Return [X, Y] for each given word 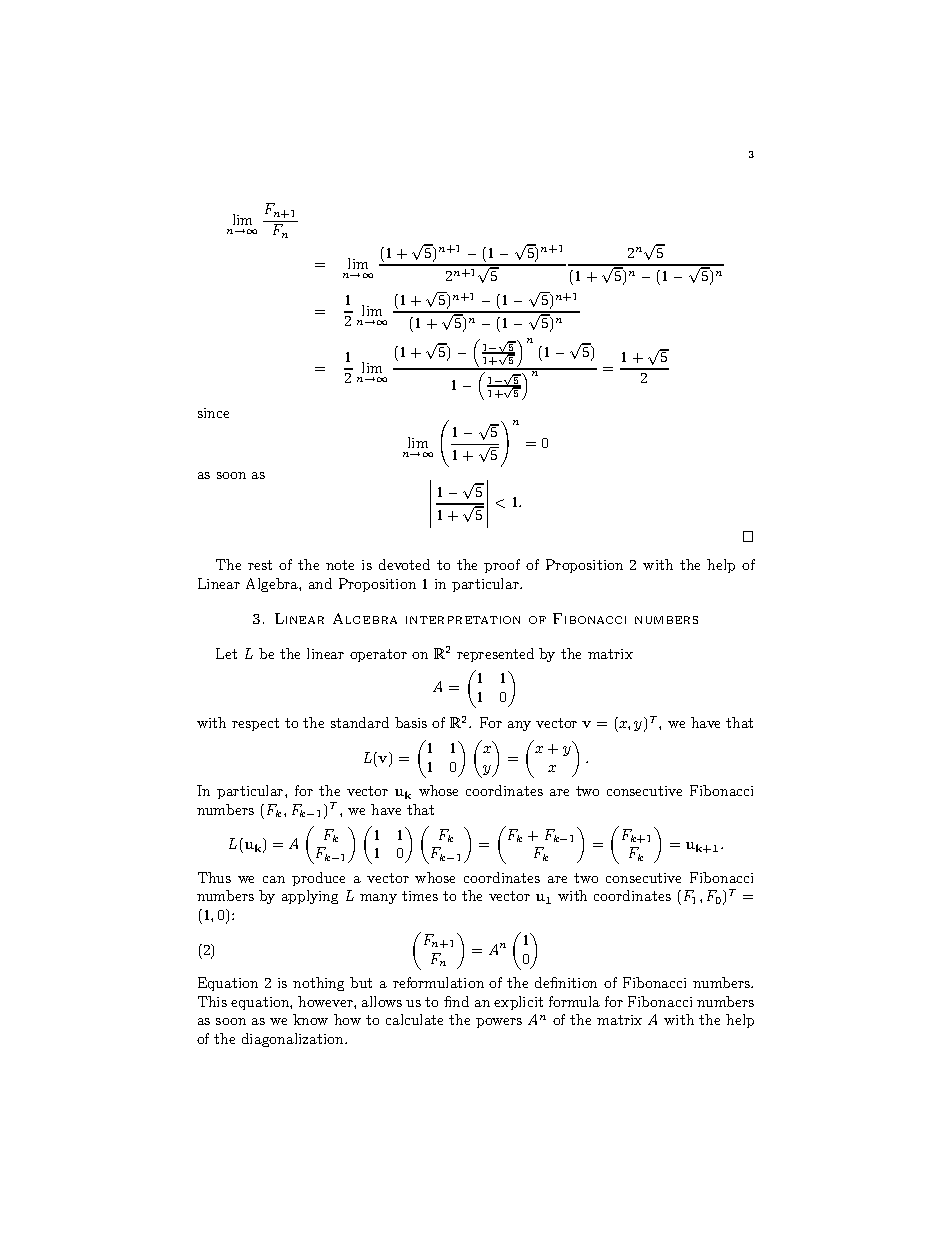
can [274, 879]
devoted [404, 564]
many [378, 899]
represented [495, 655]
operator [378, 655]
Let [226, 653]
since [213, 413]
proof [502, 566]
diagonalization [294, 1040]
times [420, 896]
